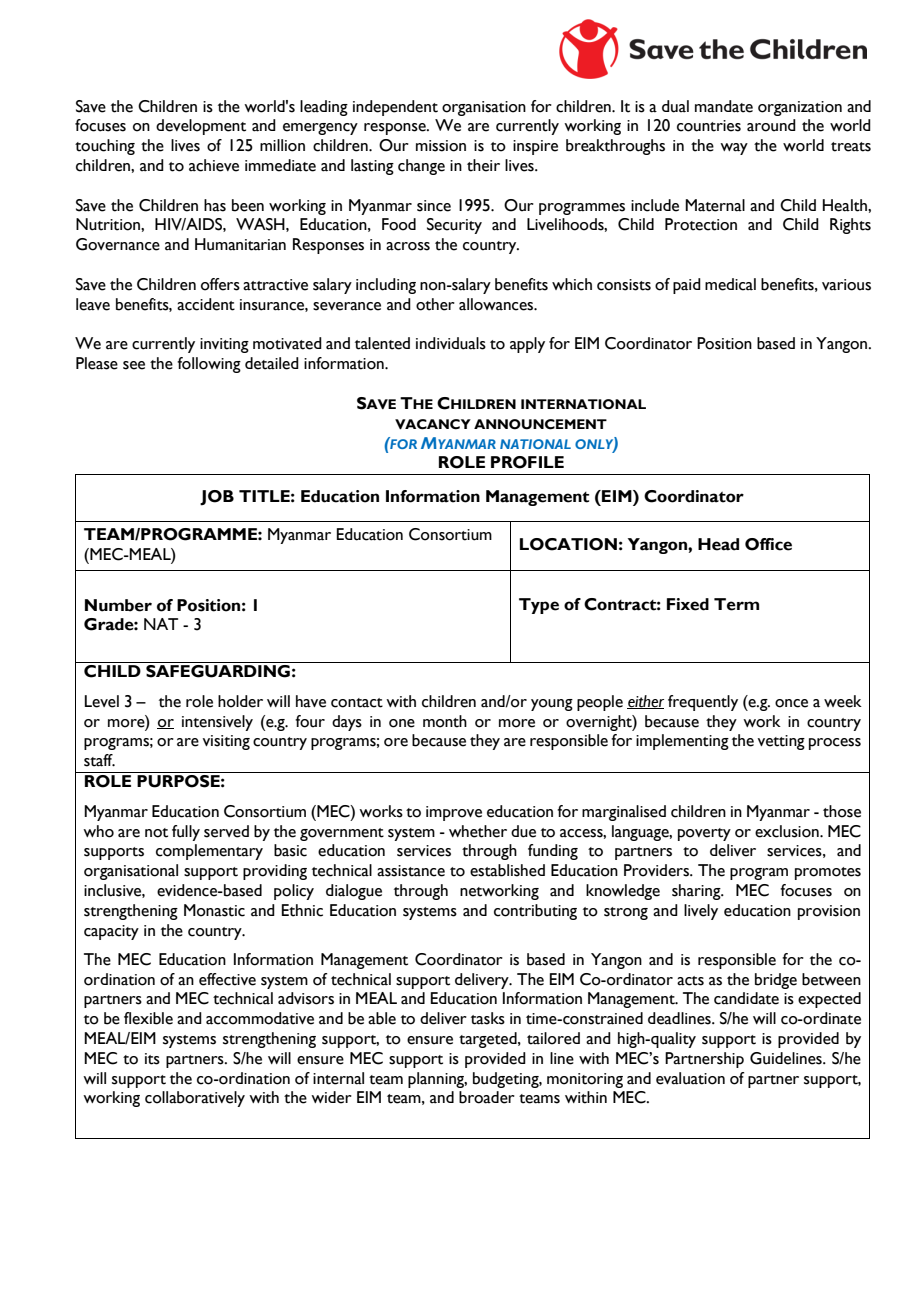 The height and width of the screenshot is (1308, 924). What do you see at coordinates (195, 1099) in the screenshot?
I see `collaboratively` at bounding box center [195, 1099].
